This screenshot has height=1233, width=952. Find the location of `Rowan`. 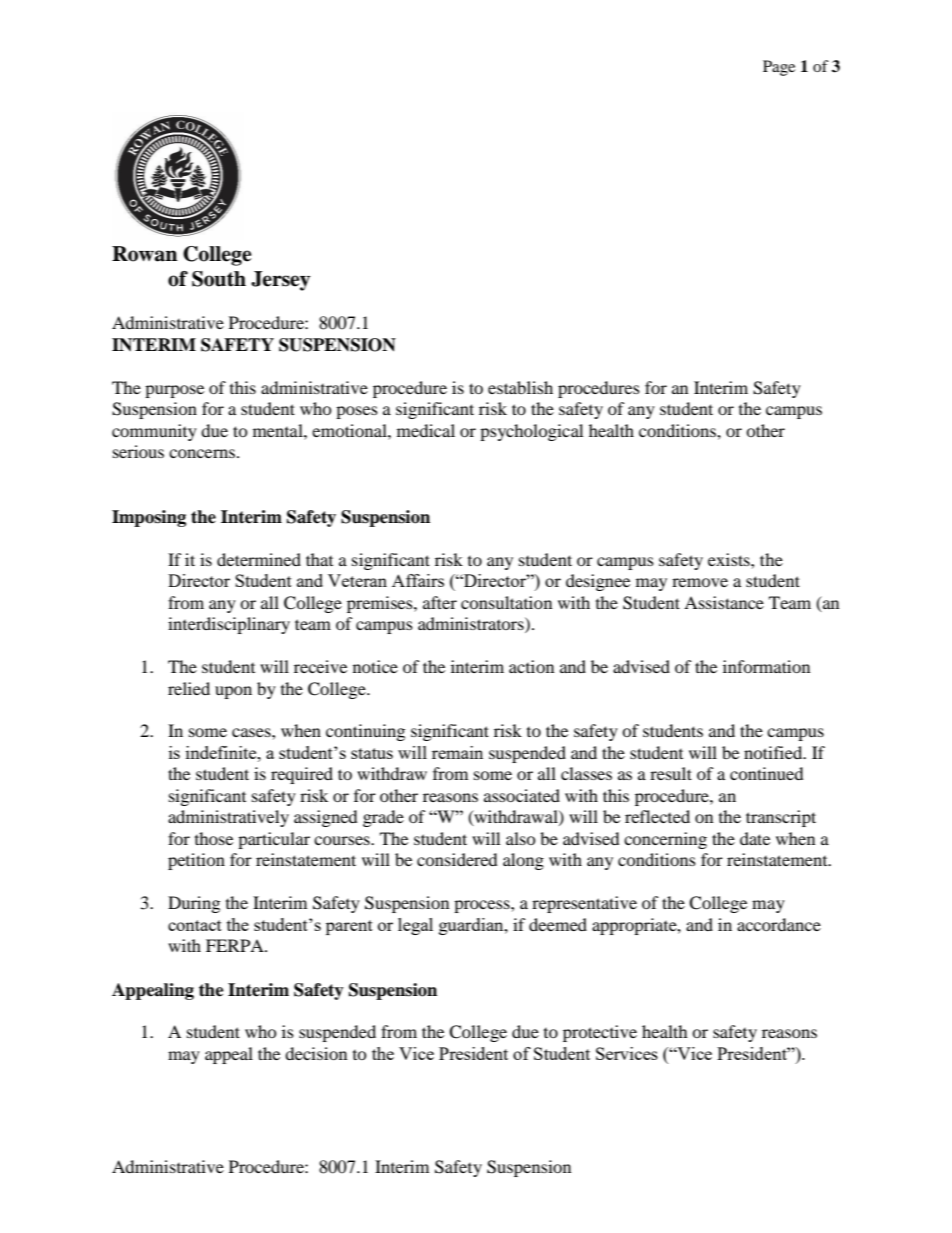

Rowan is located at coordinates (144, 254).
